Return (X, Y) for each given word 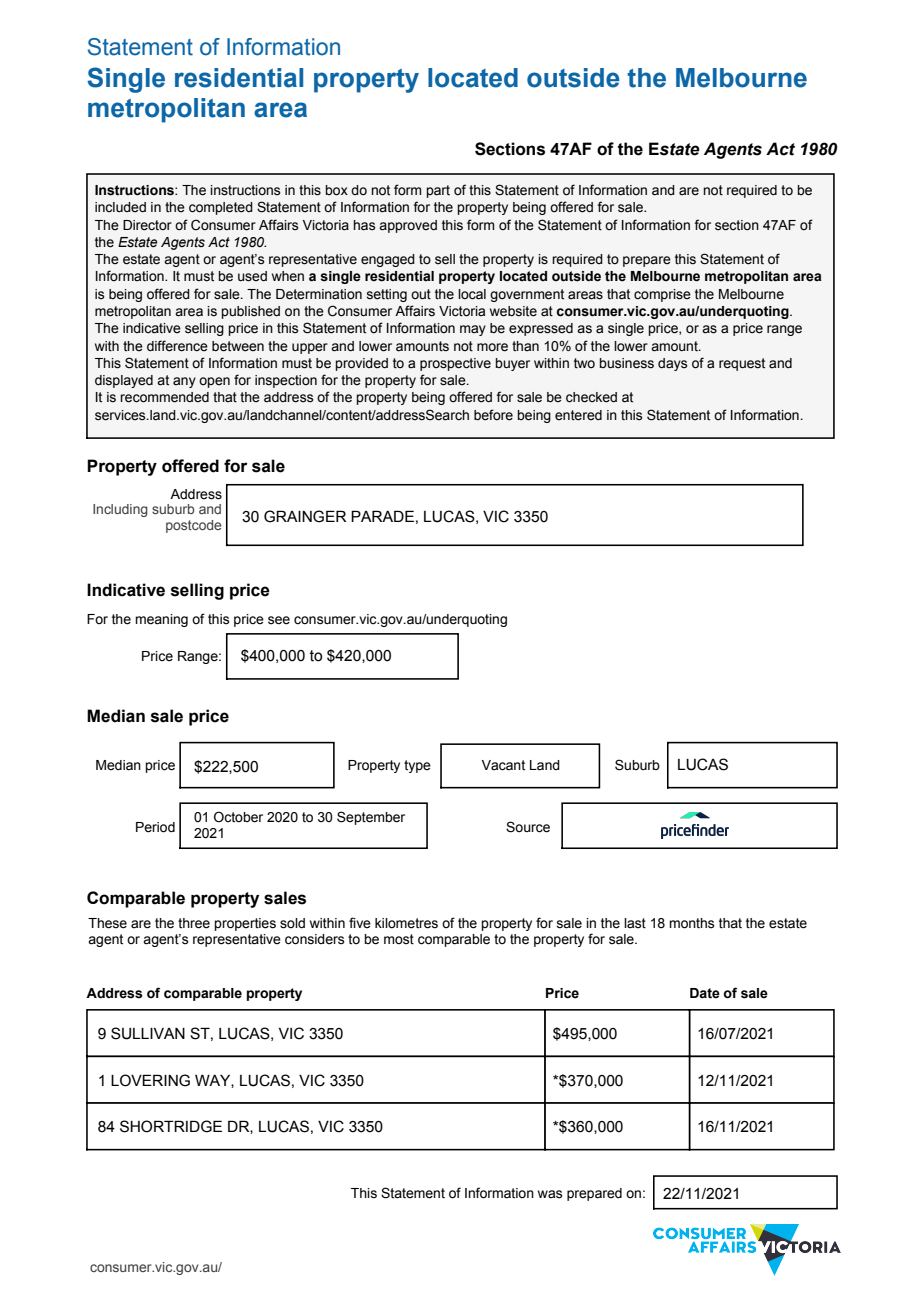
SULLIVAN (148, 1033)
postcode (193, 526)
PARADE (382, 516)
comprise (662, 295)
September (371, 818)
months (692, 923)
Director (147, 225)
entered (578, 415)
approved (408, 226)
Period (155, 827)
